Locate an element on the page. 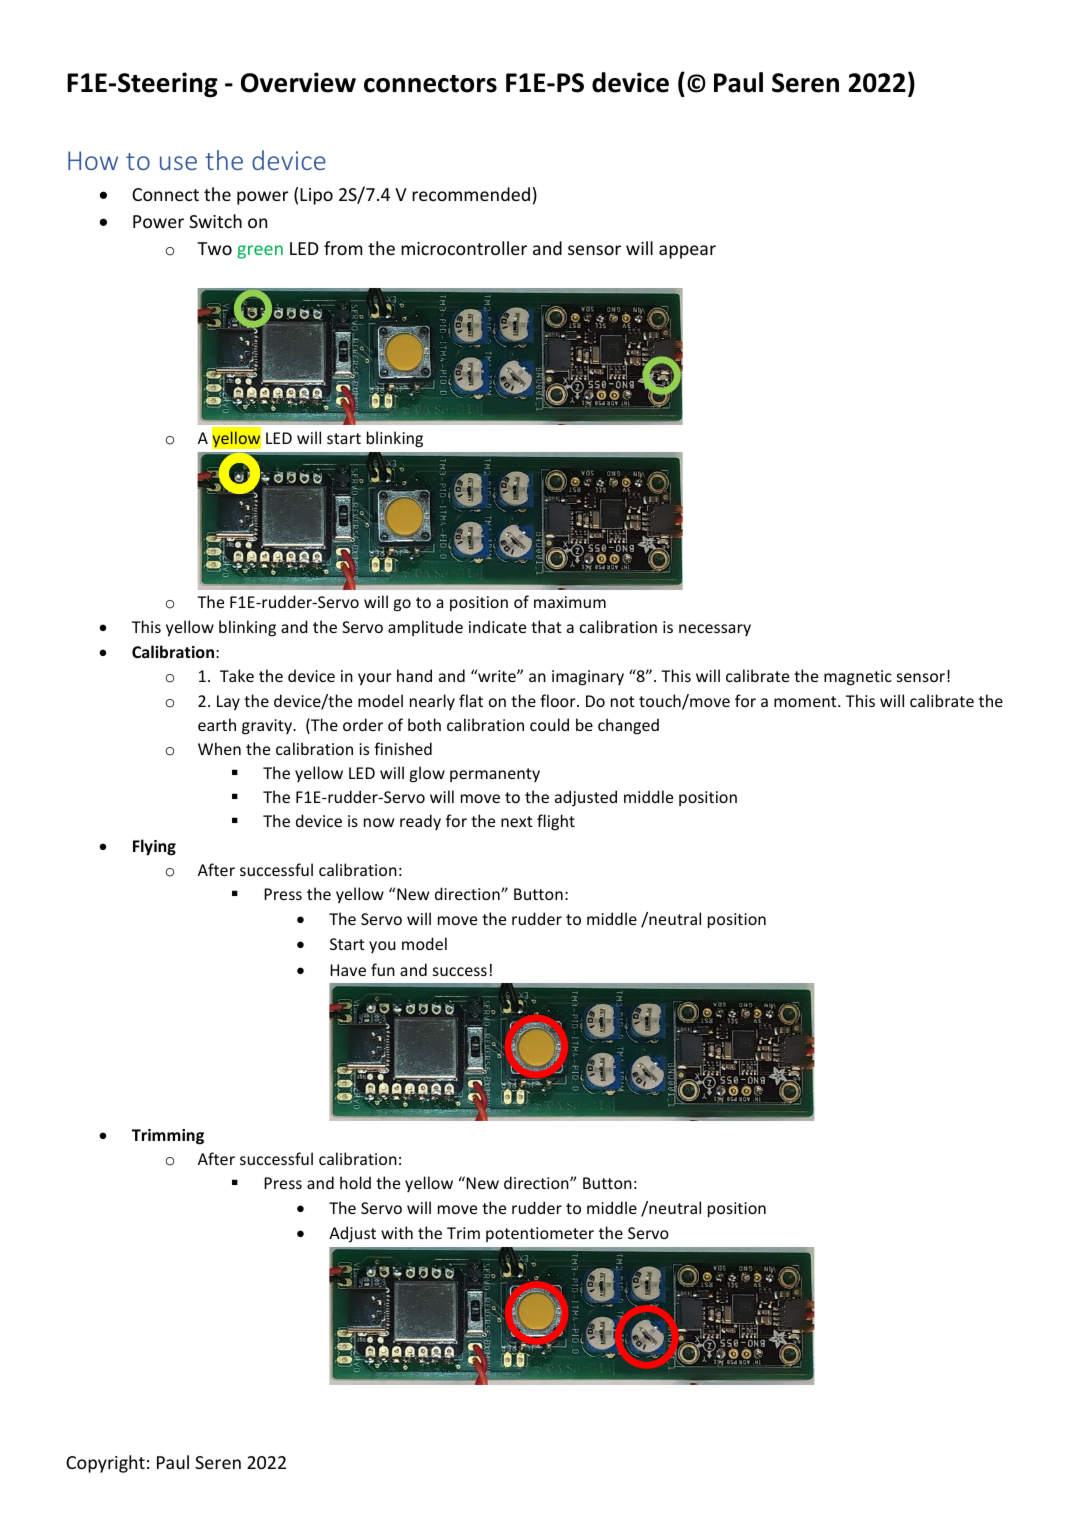  glow is located at coordinates (427, 774).
